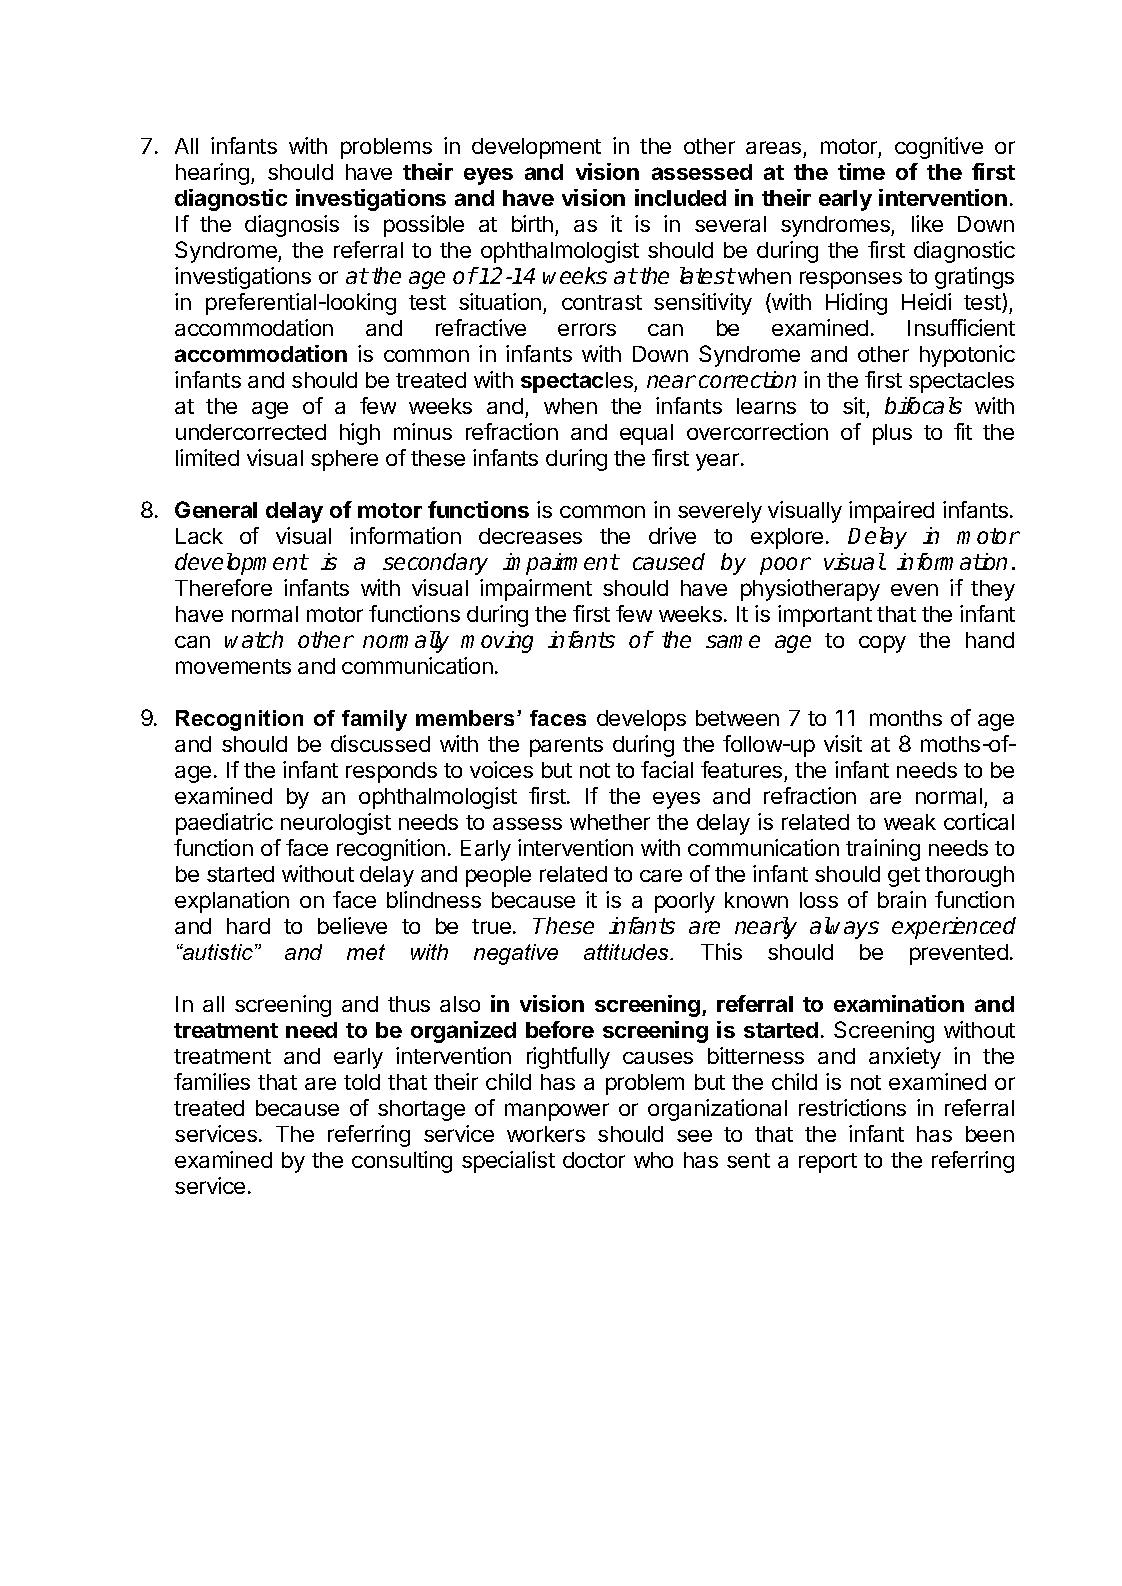 This screenshot has width=1122, height=1586. Describe the element at coordinates (680, 197) in the screenshot. I see `included` at that location.
